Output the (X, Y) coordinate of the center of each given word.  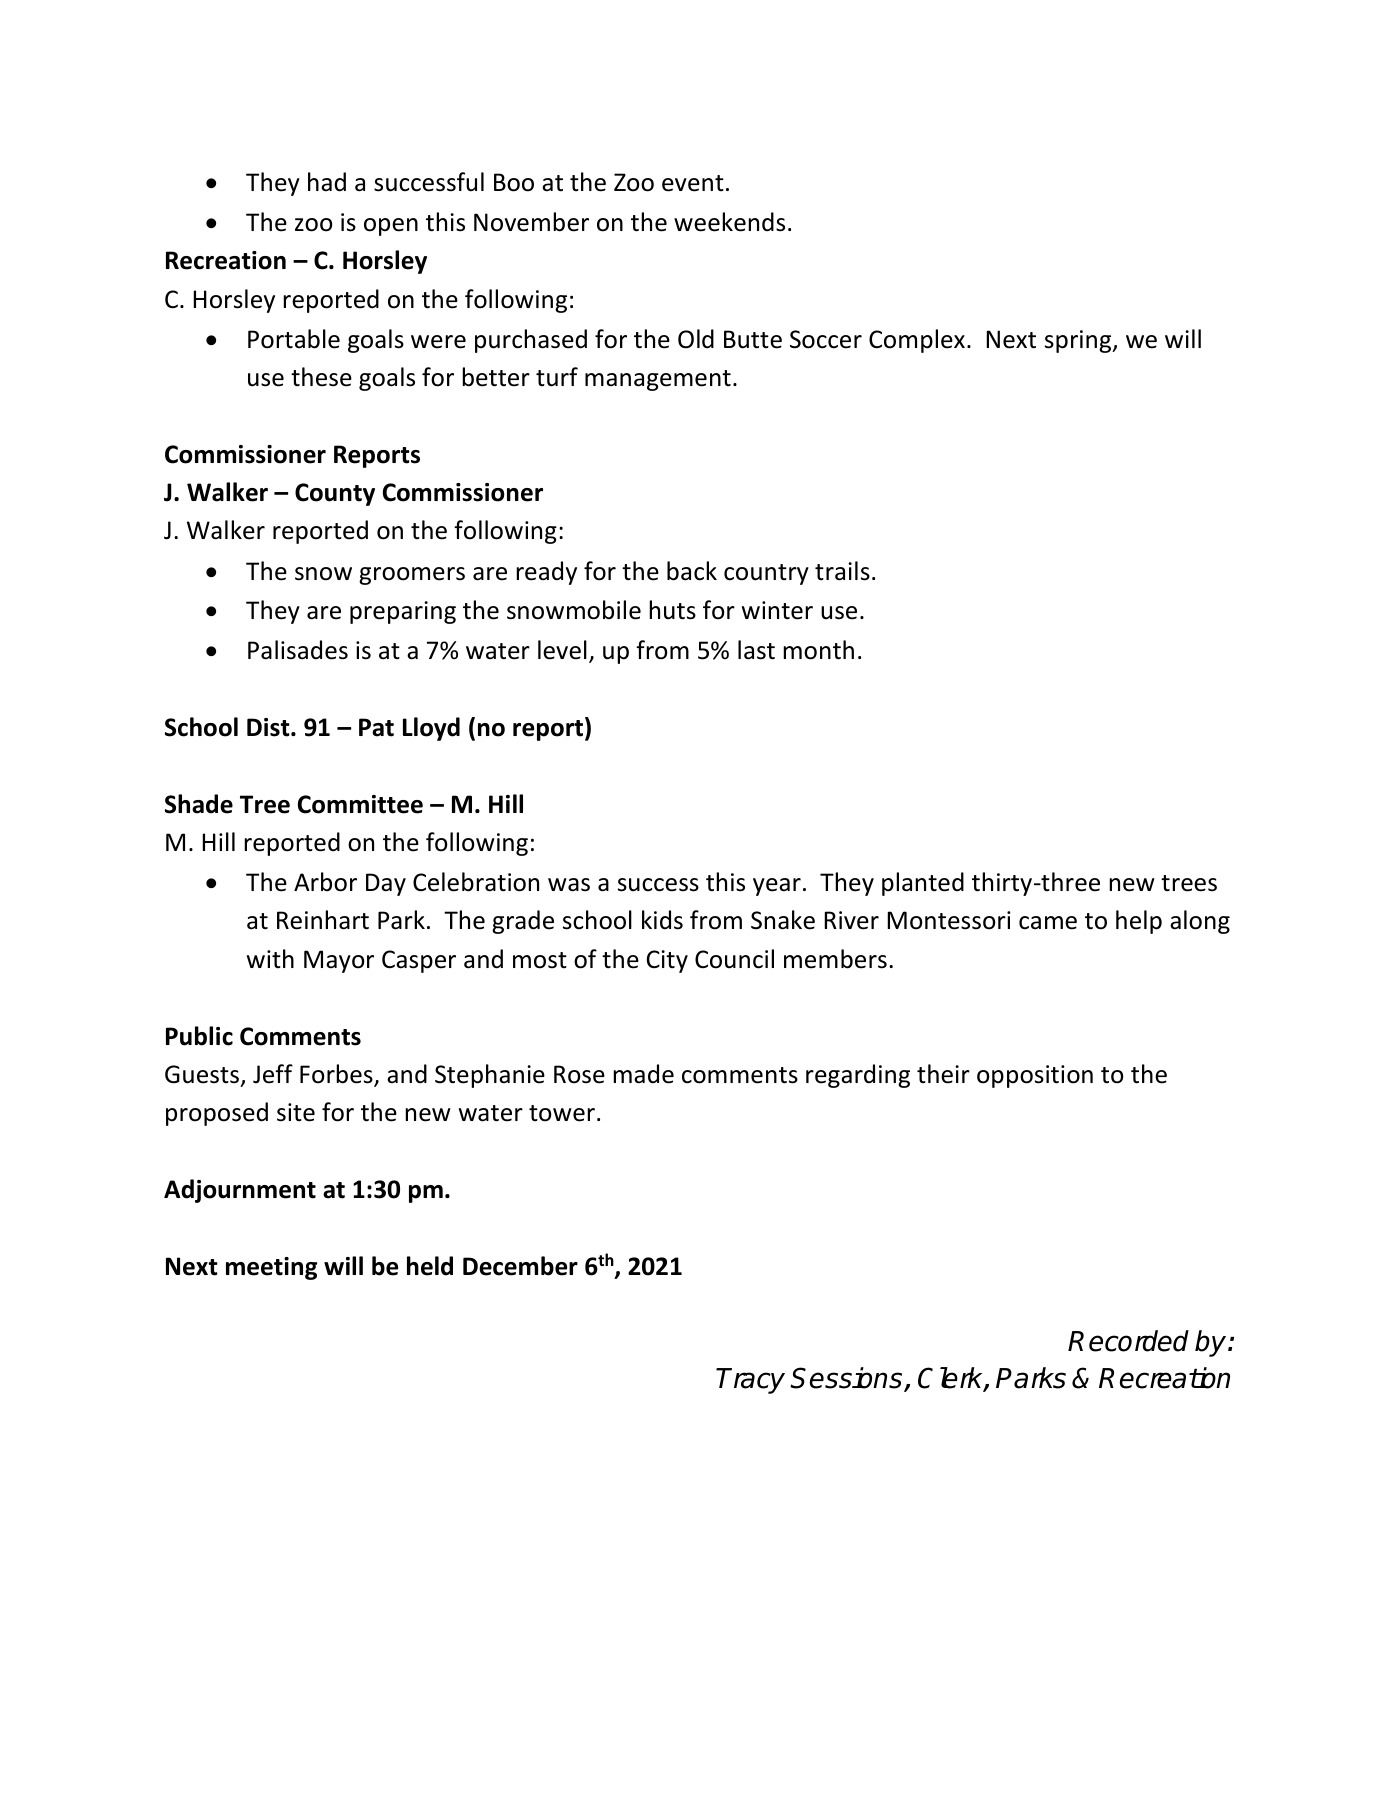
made (643, 1074)
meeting (271, 1268)
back (692, 571)
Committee (360, 804)
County (335, 494)
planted (923, 884)
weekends (729, 222)
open (391, 227)
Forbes (337, 1075)
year (777, 887)
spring (1079, 341)
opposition (1035, 1076)
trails (842, 571)
